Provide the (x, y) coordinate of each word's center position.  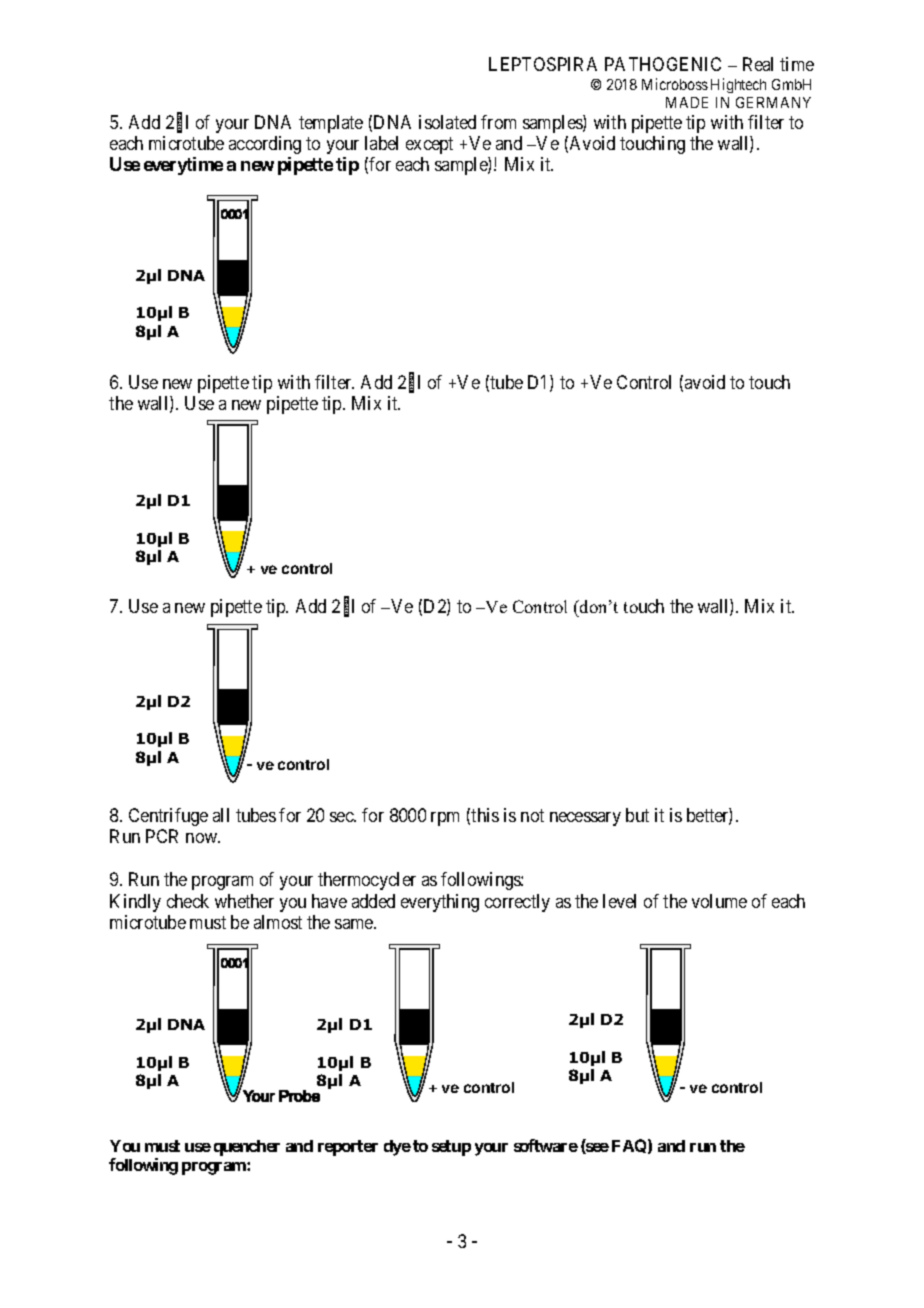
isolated (447, 122)
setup (451, 1148)
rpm (445, 819)
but (637, 815)
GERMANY (773, 102)
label (381, 143)
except (429, 145)
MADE (687, 102)
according (265, 145)
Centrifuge (168, 817)
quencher (247, 1148)
